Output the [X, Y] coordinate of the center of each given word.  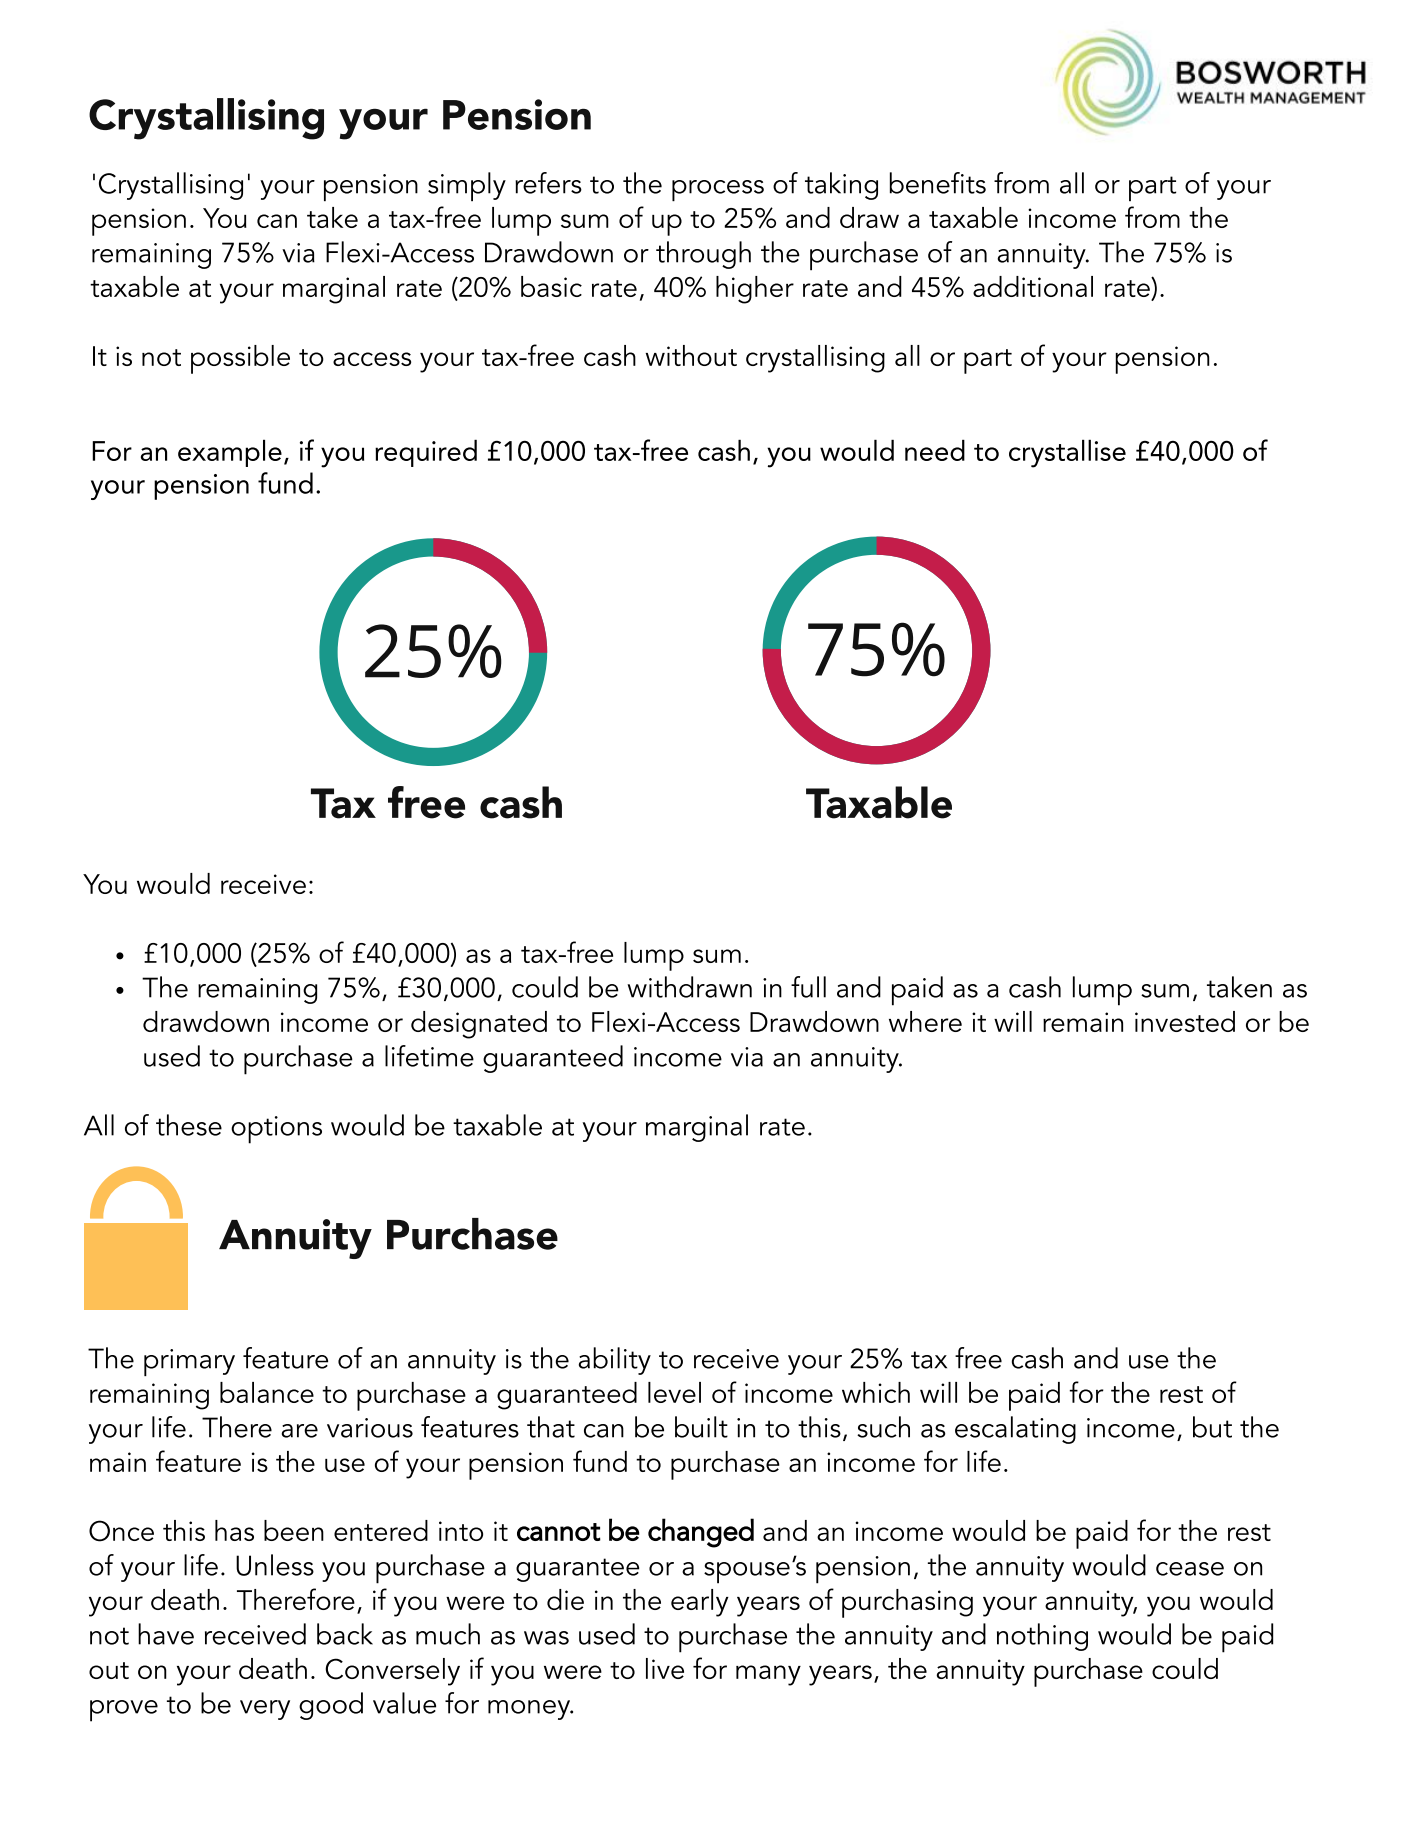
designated [479, 1025]
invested [1185, 1021]
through [703, 255]
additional [1033, 286]
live [665, 1668]
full [808, 987]
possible [240, 359]
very [265, 1710]
